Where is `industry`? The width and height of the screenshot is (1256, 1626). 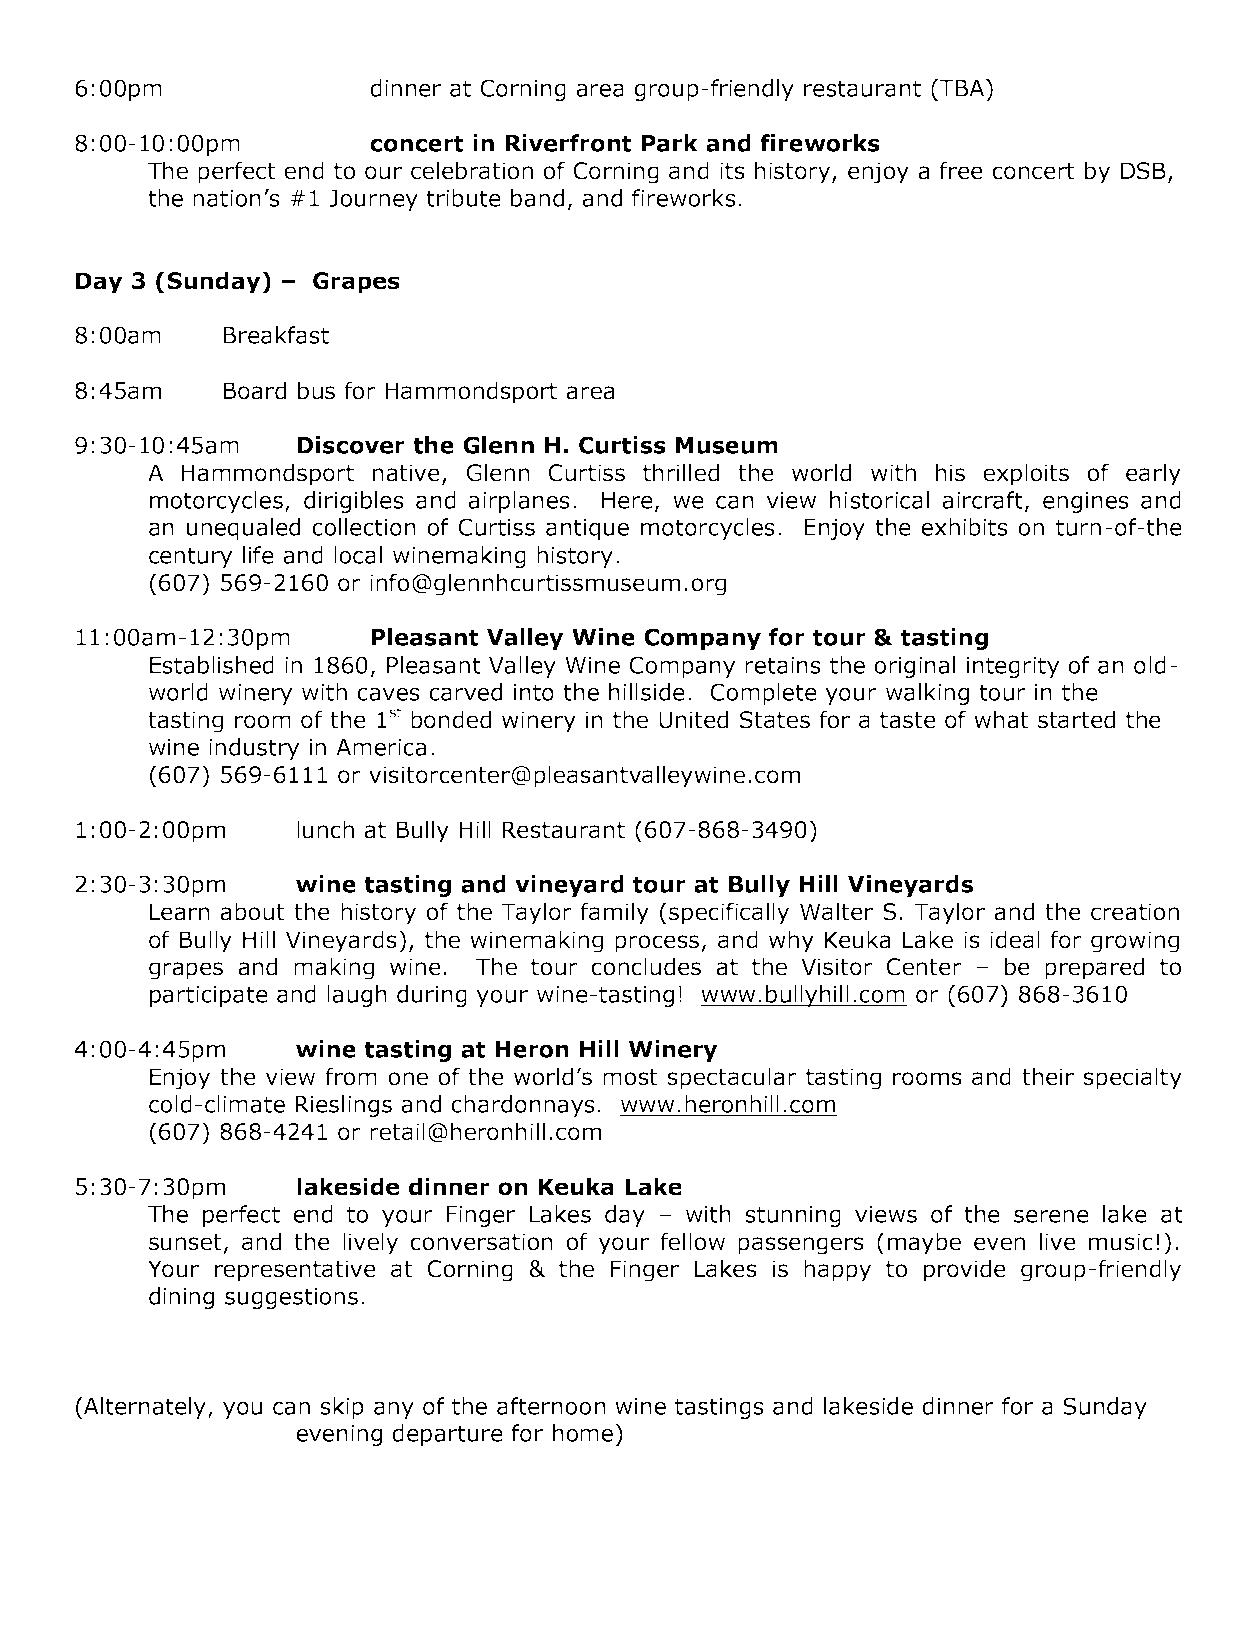 industry is located at coordinates (254, 749).
